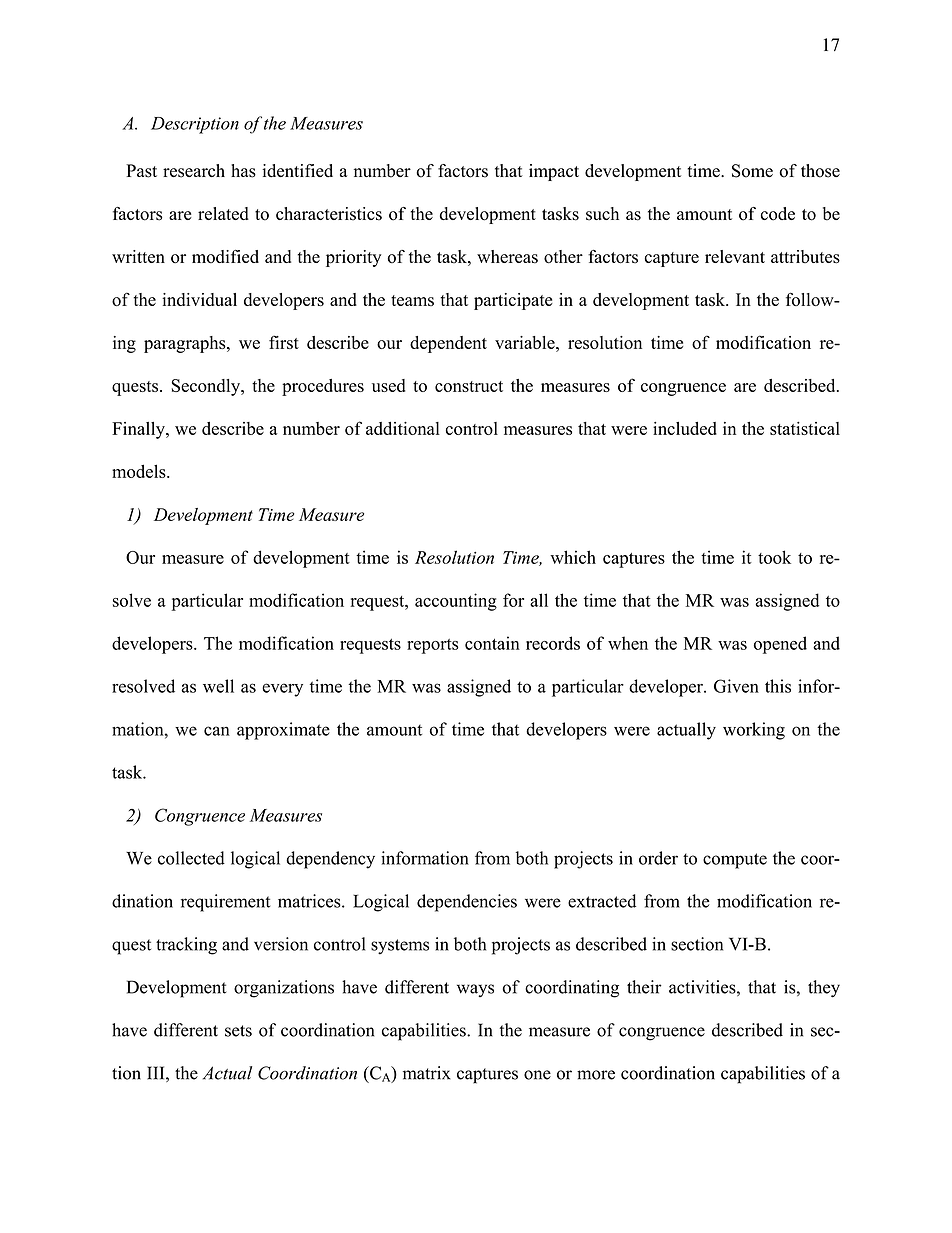  I want to click on sets, so click(238, 1031).
